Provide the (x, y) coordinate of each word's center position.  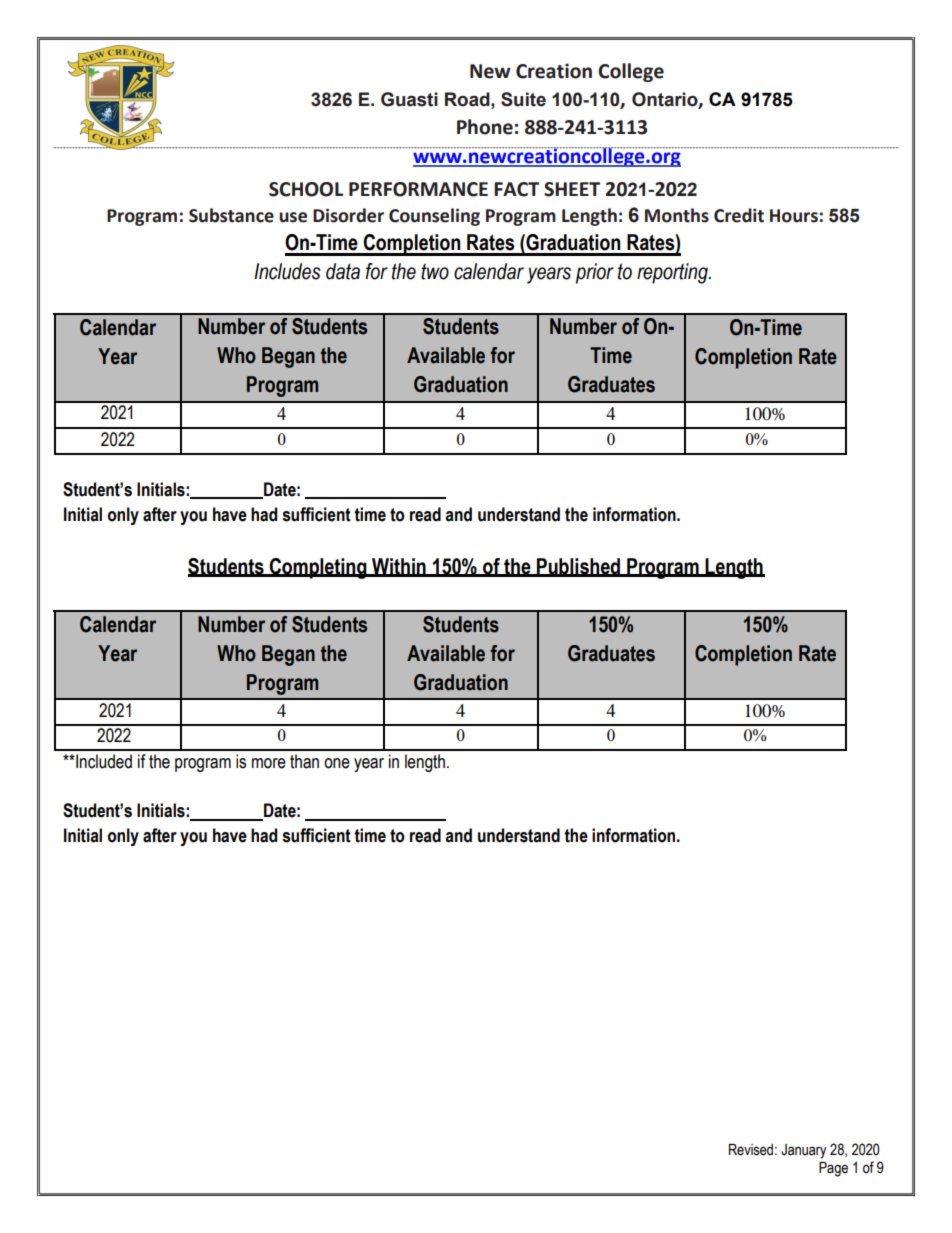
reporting (673, 273)
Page (833, 1169)
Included (103, 761)
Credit (739, 215)
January (804, 1151)
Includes (287, 271)
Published (579, 567)
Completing (318, 568)
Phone (485, 127)
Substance (231, 215)
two (435, 271)
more (269, 763)
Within (399, 567)
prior (595, 273)
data (343, 271)
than (304, 761)
